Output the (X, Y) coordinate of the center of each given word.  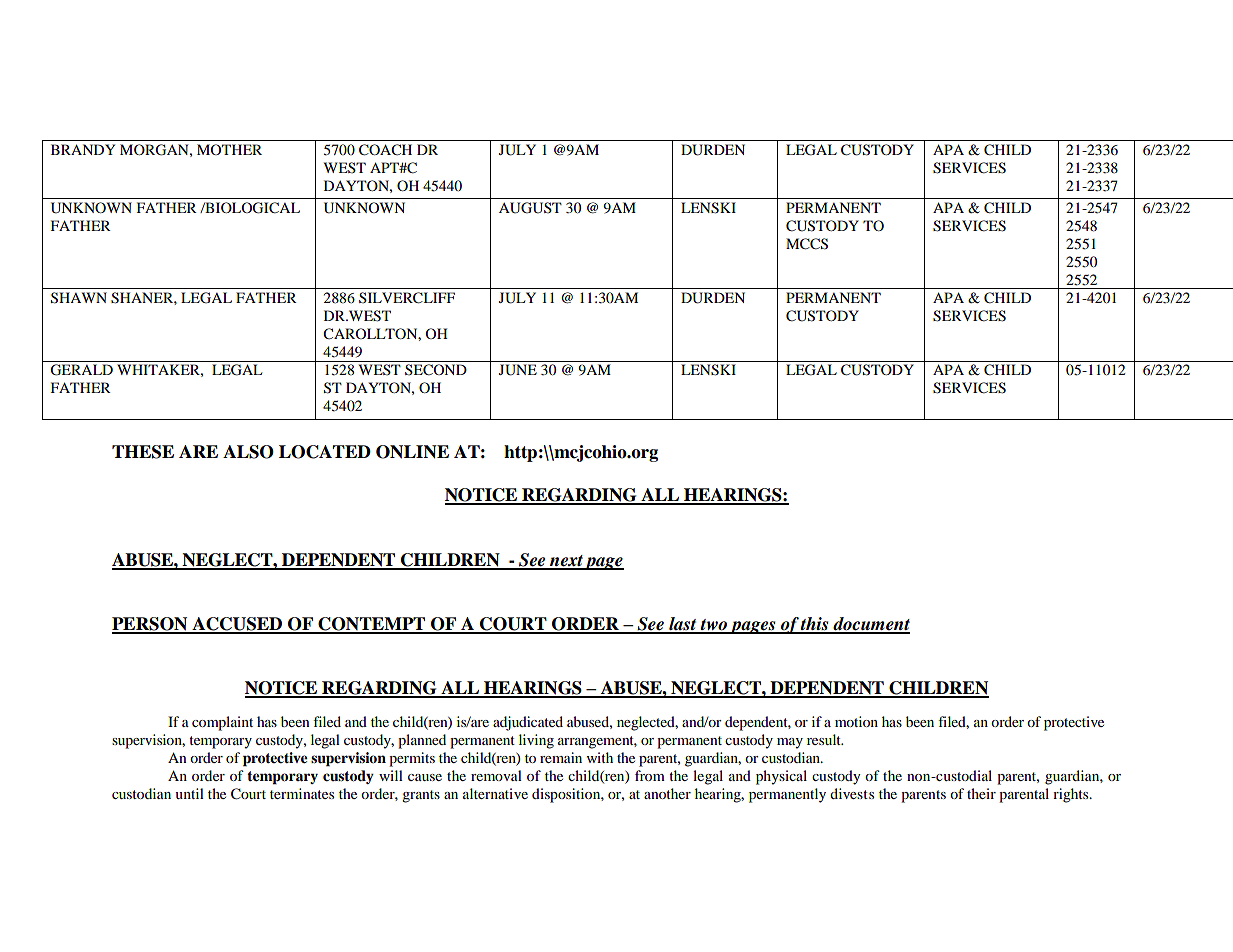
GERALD (81, 370)
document (870, 625)
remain (561, 757)
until (189, 793)
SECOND (436, 370)
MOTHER (229, 149)
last (683, 625)
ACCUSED (237, 625)
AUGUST (530, 208)
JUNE (518, 370)
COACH (385, 150)
